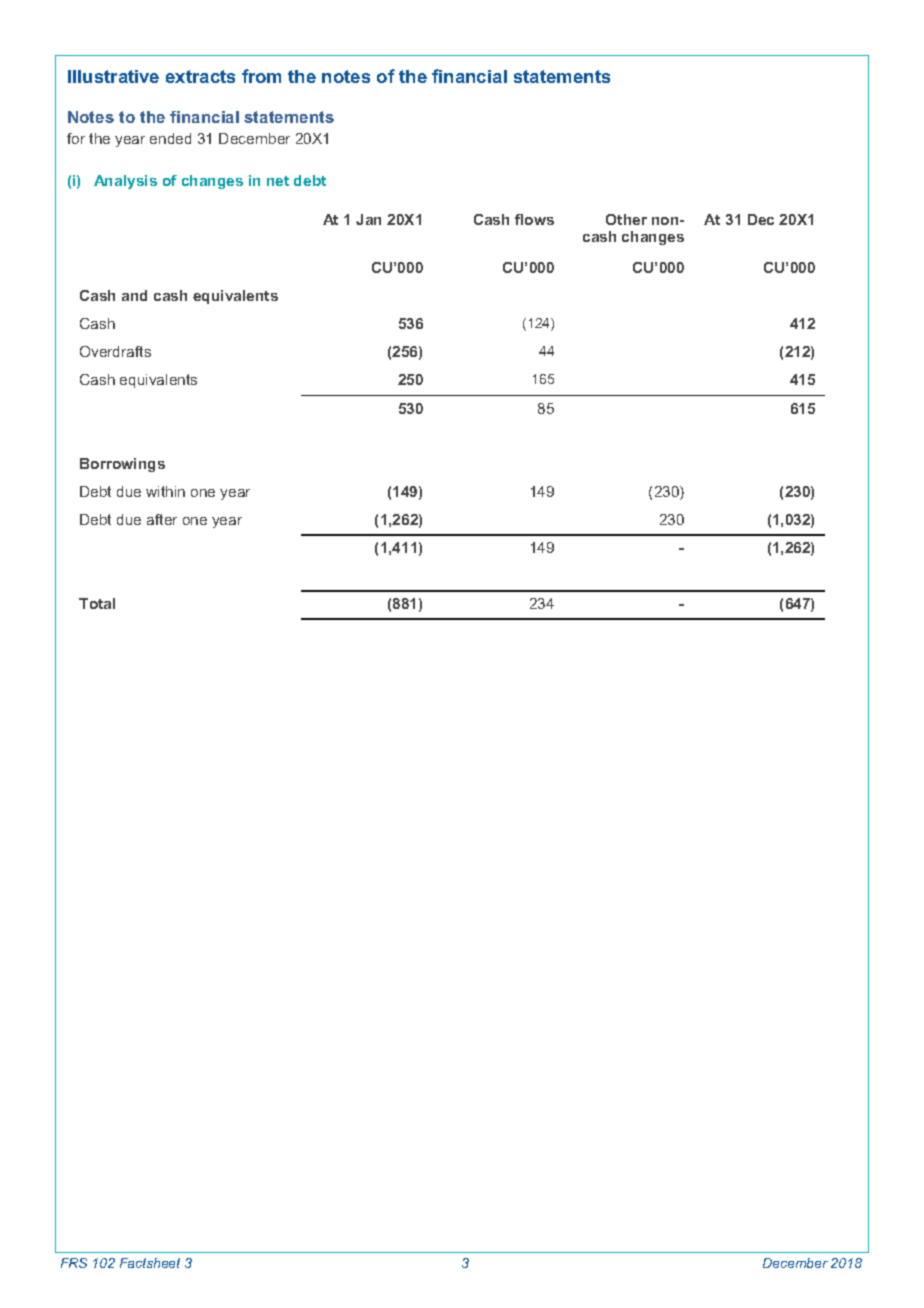 The height and width of the screenshot is (1308, 924). What do you see at coordinates (115, 351) in the screenshot?
I see `Overdrafts` at bounding box center [115, 351].
